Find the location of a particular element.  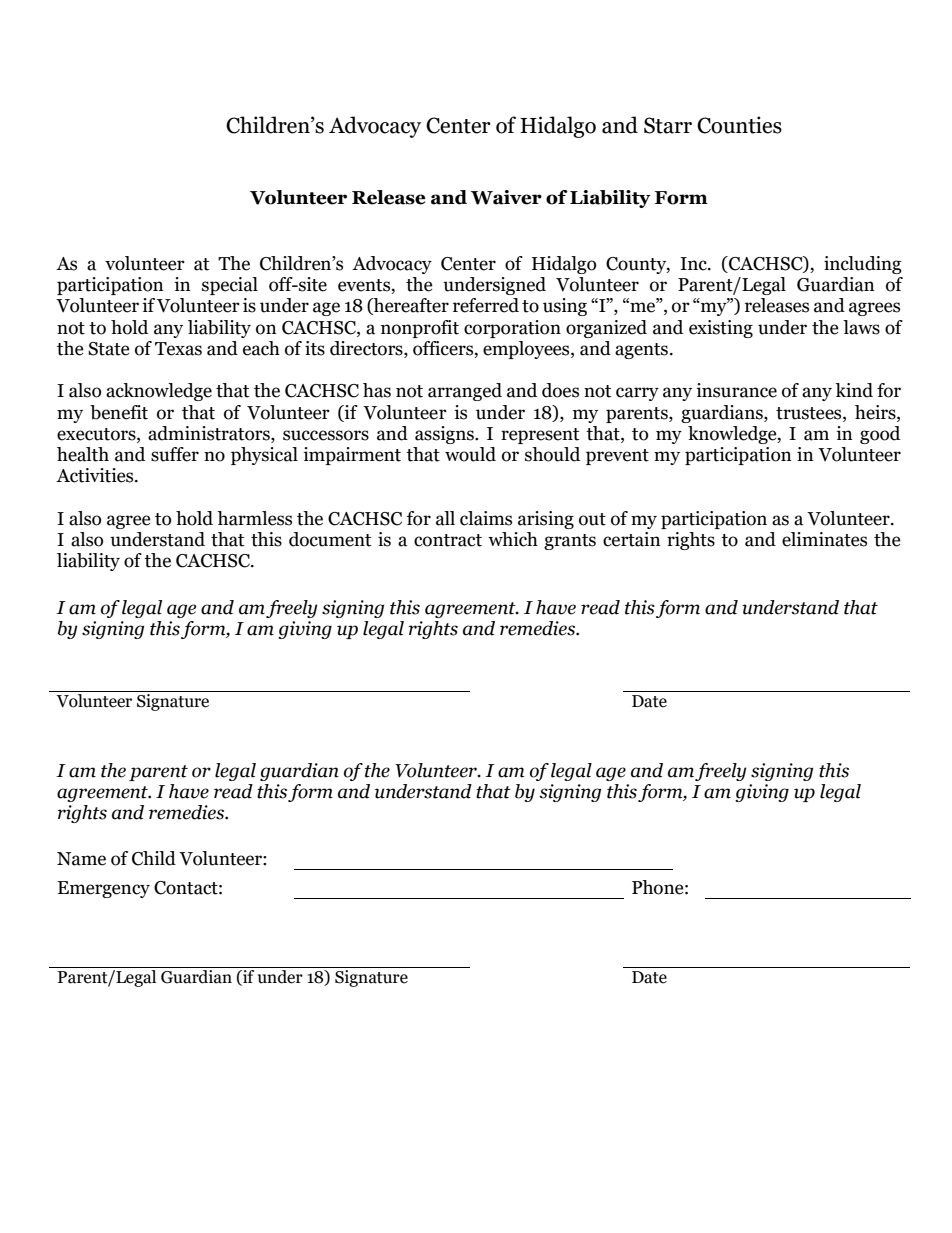

arranged is located at coordinates (465, 392).
